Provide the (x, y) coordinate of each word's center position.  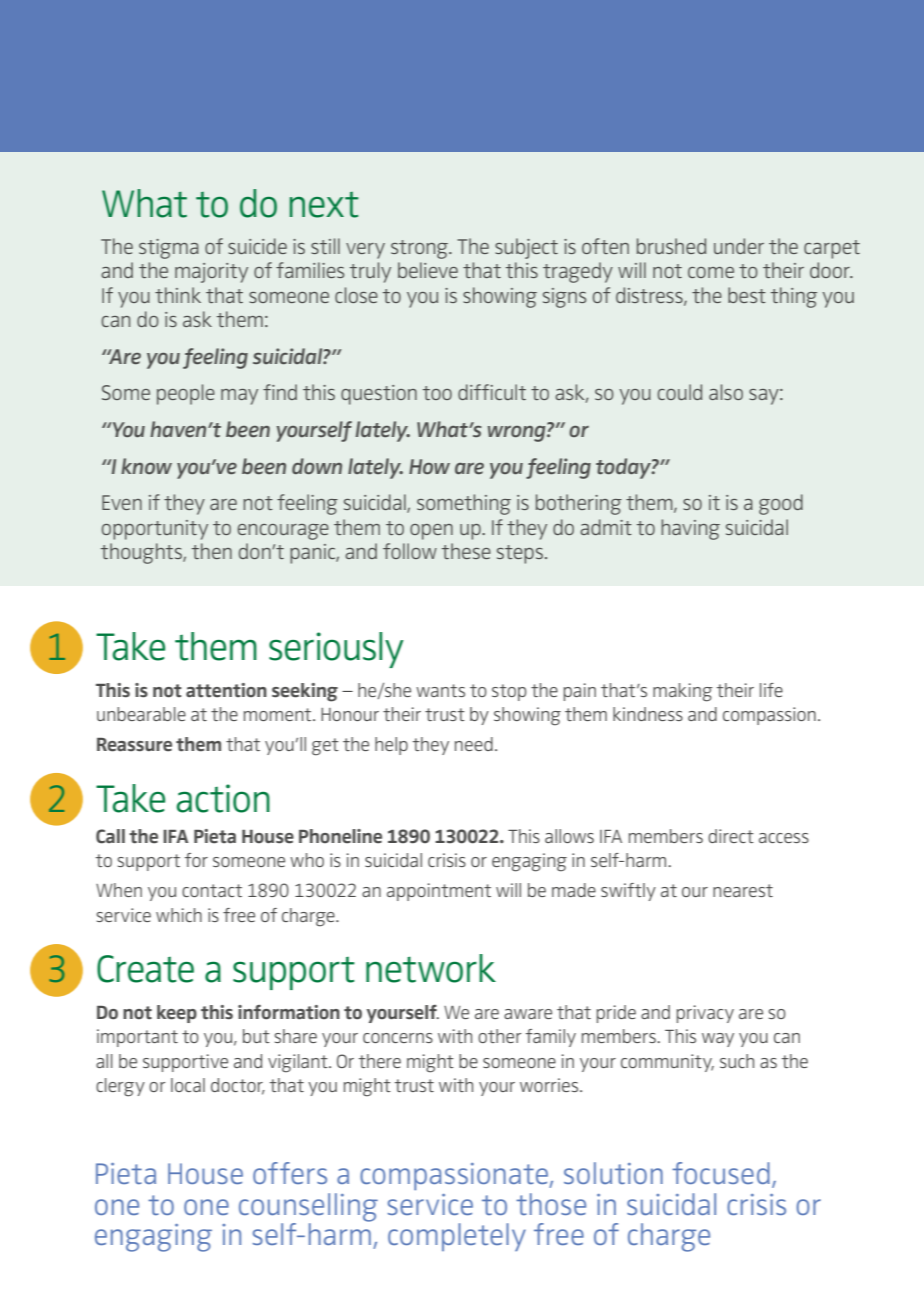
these (466, 551)
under (739, 246)
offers (290, 1173)
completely (457, 1237)
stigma (169, 249)
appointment (439, 892)
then (212, 551)
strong (421, 249)
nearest (743, 890)
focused (721, 1173)
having (690, 529)
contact (212, 890)
